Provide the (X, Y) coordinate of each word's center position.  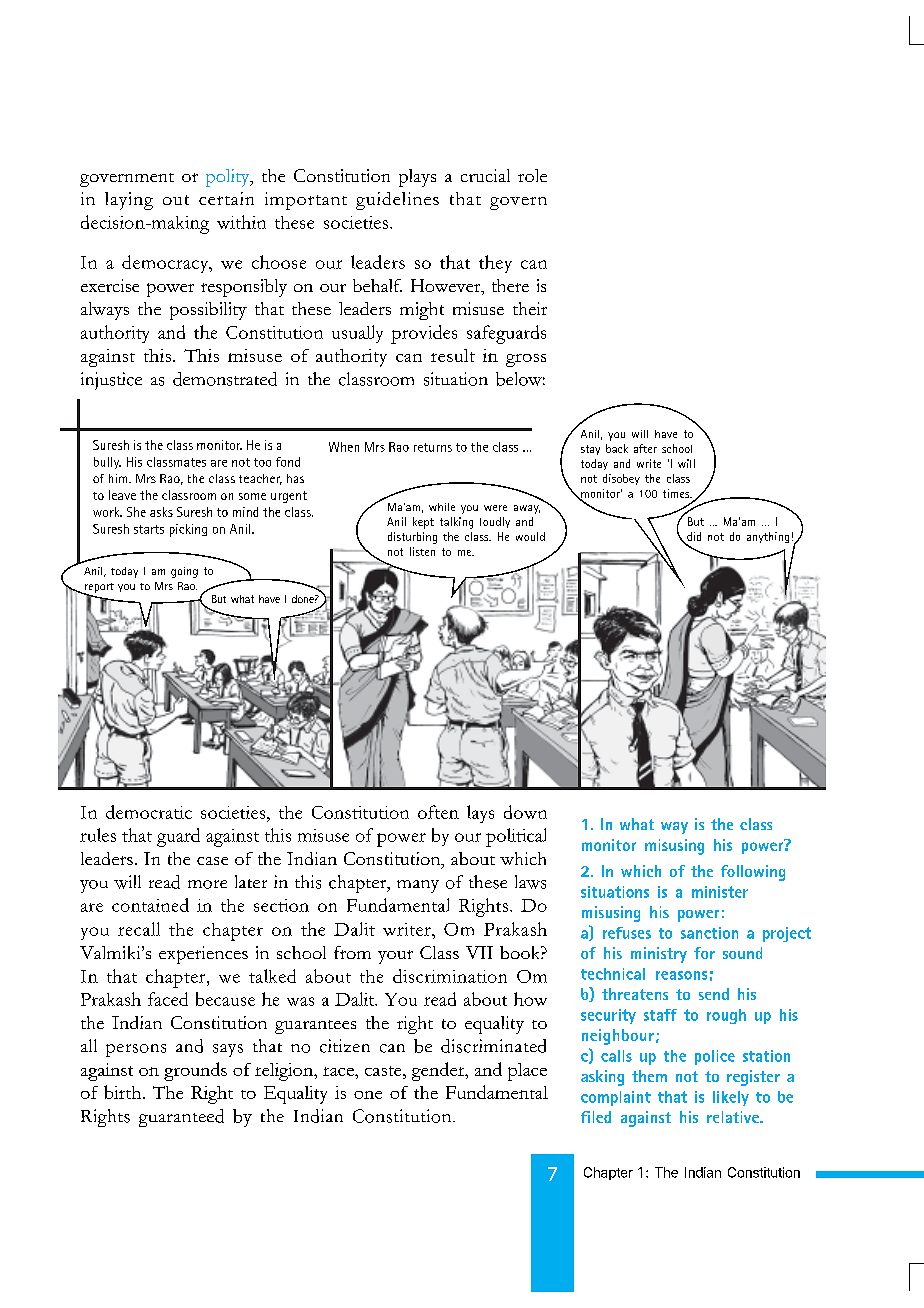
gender (439, 1071)
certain (226, 198)
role (532, 175)
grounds (195, 1071)
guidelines (397, 201)
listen (422, 551)
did (694, 536)
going (184, 572)
